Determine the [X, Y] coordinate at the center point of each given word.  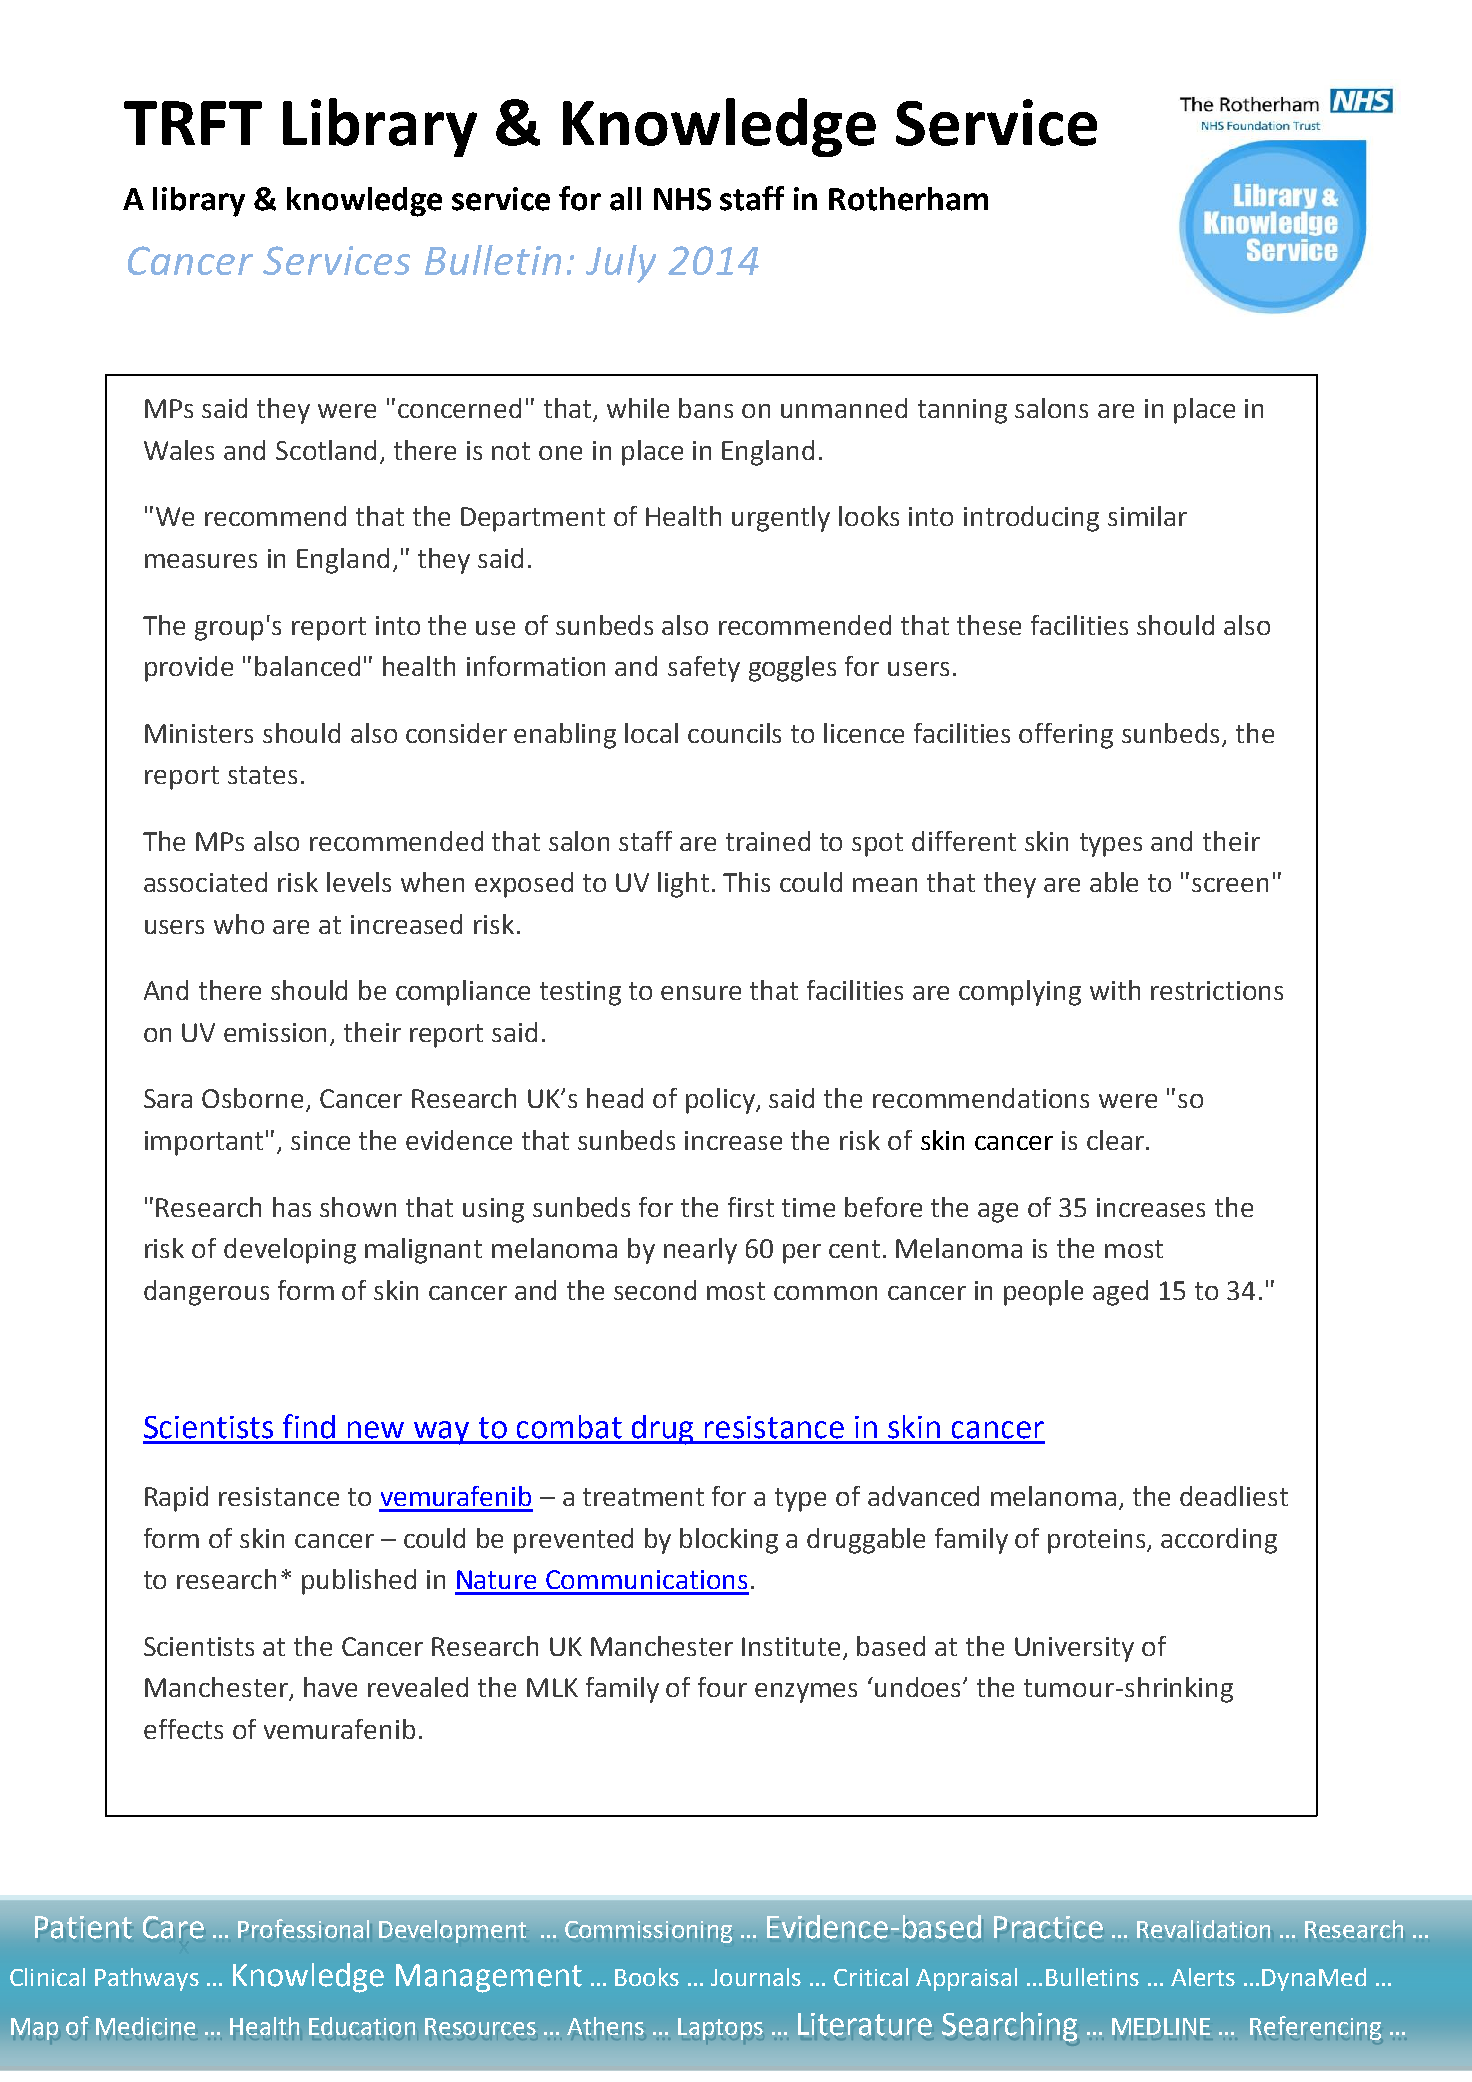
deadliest [1234, 1496]
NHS [682, 199]
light [683, 885]
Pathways [147, 1979]
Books [647, 1977]
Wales [179, 450]
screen [1230, 885]
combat [569, 1427]
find [309, 1426]
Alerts [1203, 1977]
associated [205, 882]
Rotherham [908, 199]
